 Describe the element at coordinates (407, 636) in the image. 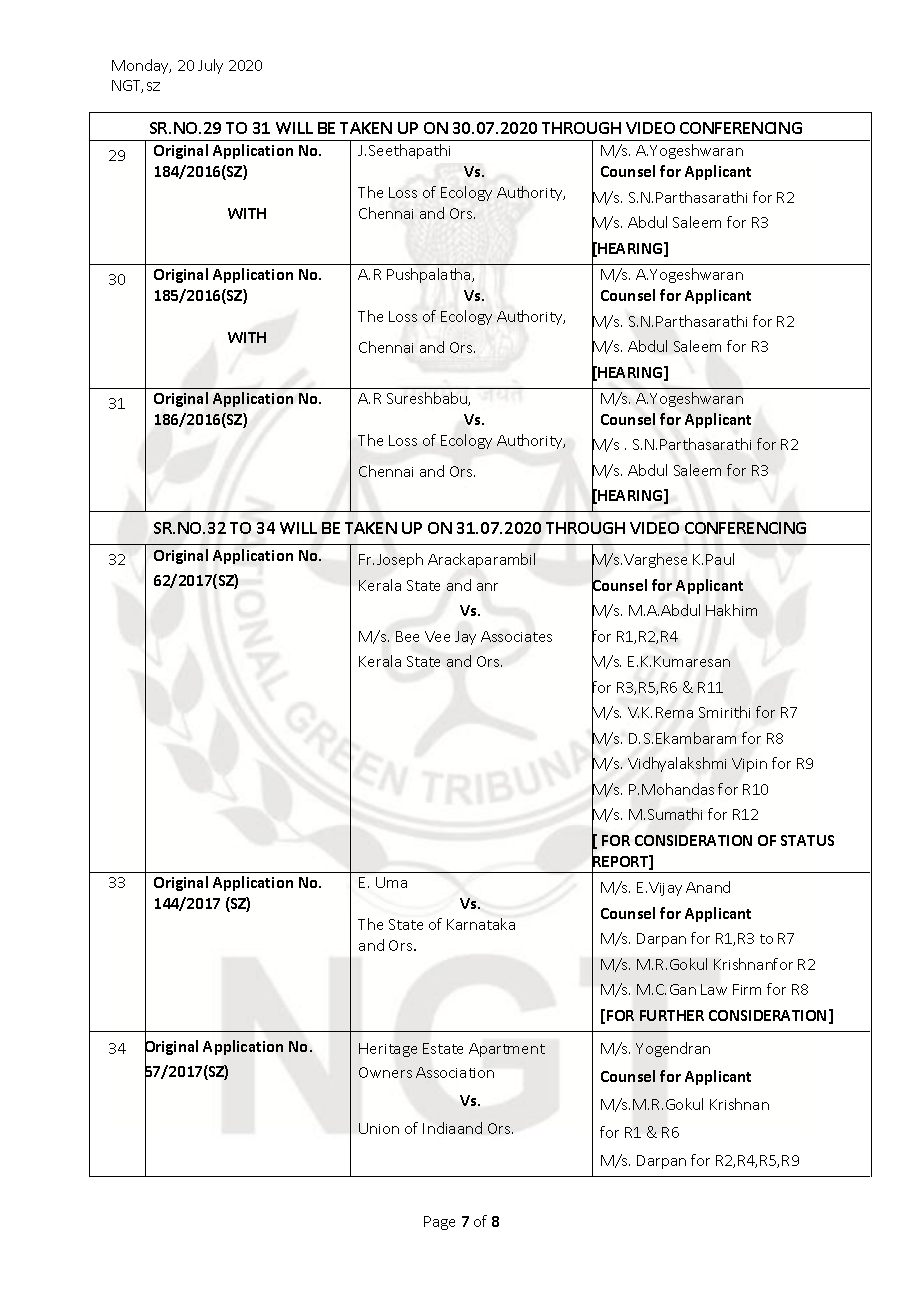

I see `Bee` at that location.
